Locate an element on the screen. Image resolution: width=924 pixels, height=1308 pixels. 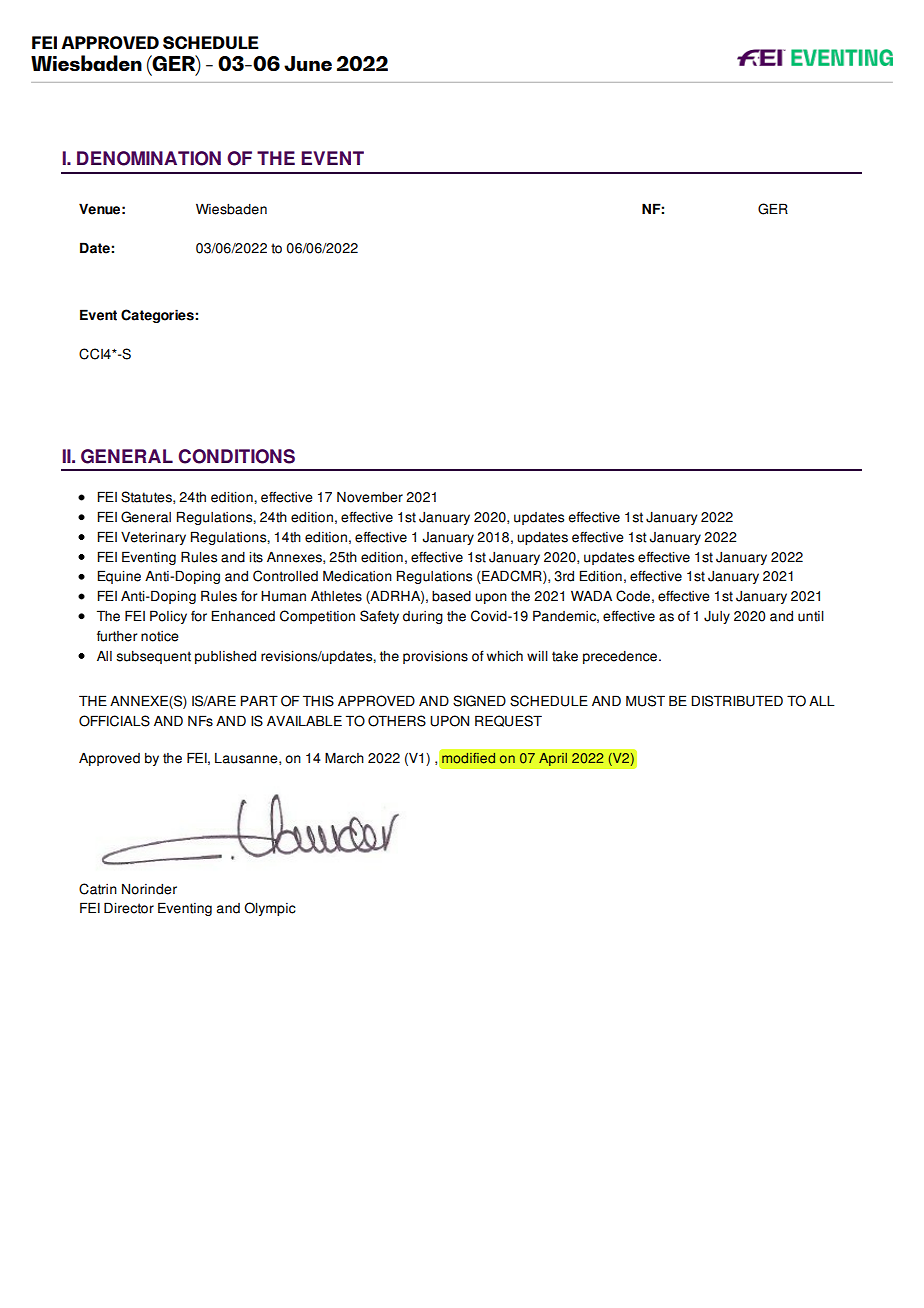
WADA is located at coordinates (591, 595).
